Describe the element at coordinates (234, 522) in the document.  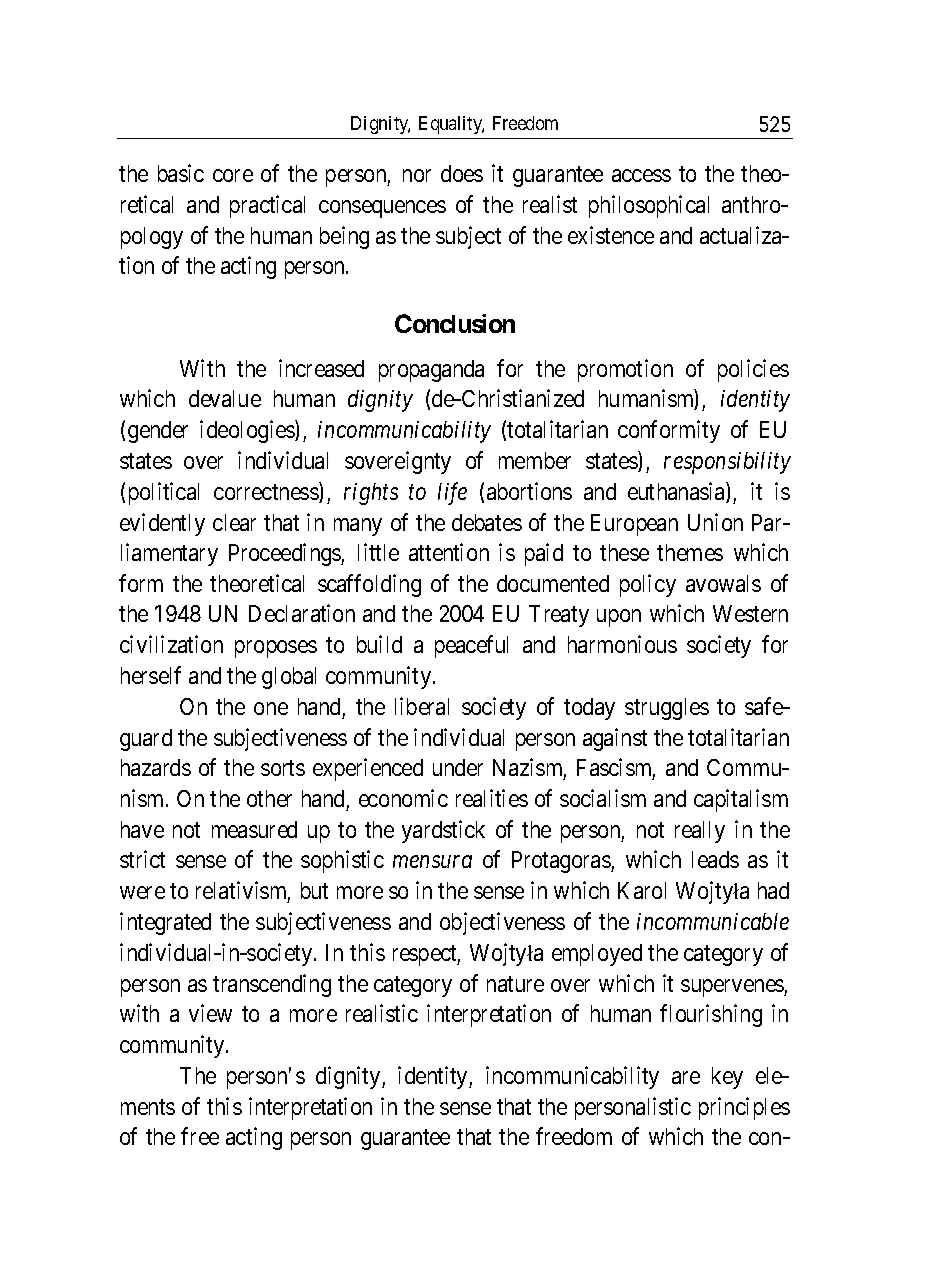
I see `clear` at that location.
